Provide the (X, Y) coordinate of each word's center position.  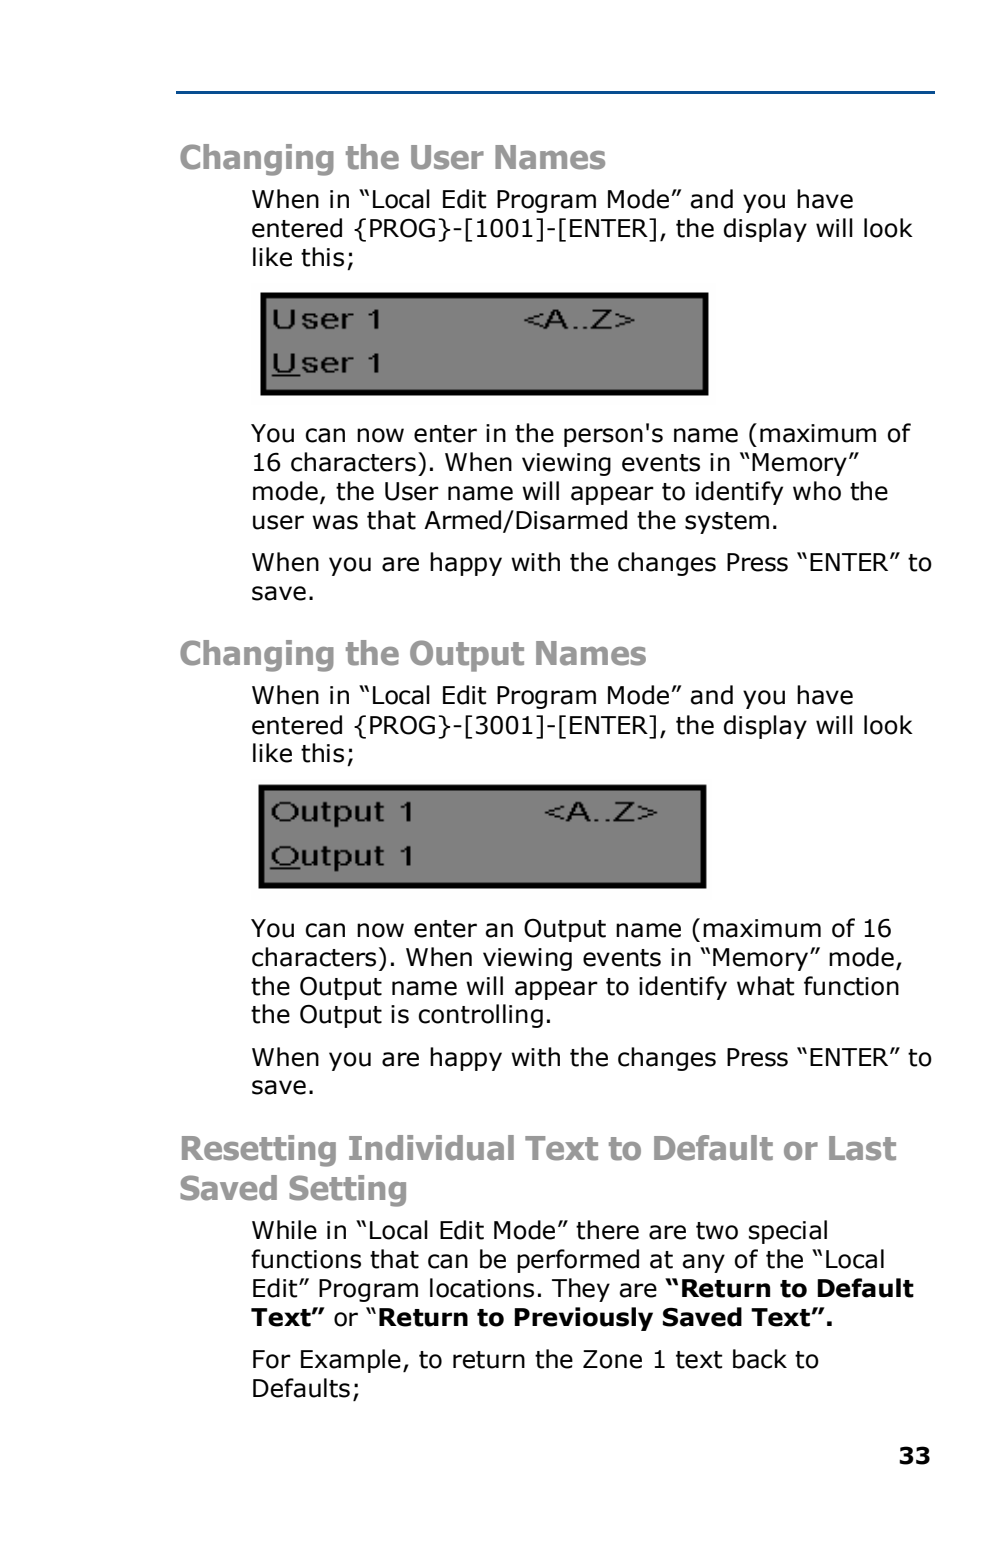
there (607, 1230)
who (817, 491)
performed (578, 1261)
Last (862, 1148)
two (717, 1231)
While (284, 1230)
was (335, 522)
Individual (431, 1148)
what (765, 986)
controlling (480, 1016)
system (727, 523)
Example (351, 1361)
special (788, 1232)
